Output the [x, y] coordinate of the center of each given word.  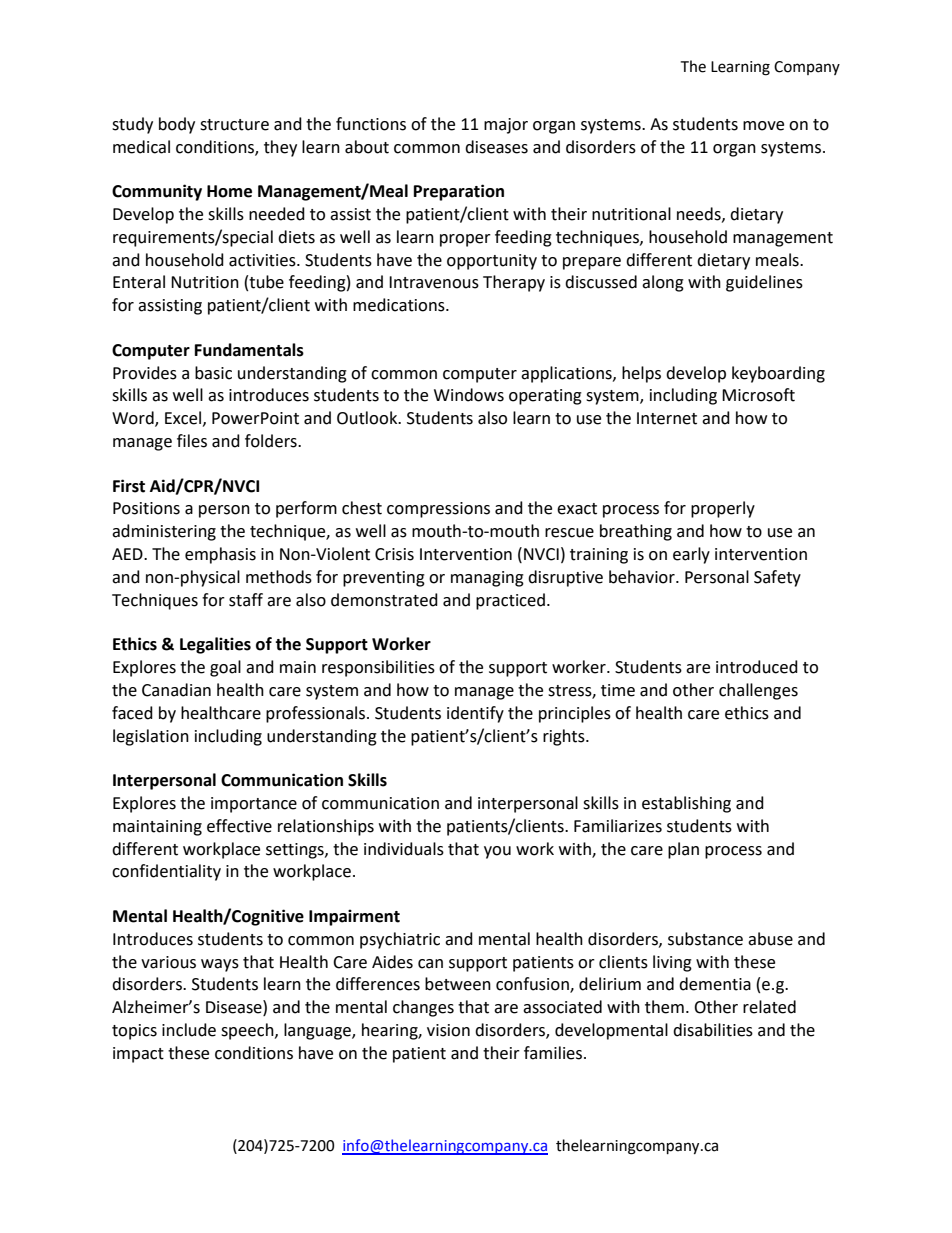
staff [246, 600]
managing [487, 579]
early [691, 555]
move [763, 126]
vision [448, 1030]
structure [234, 125]
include [189, 1030]
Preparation [459, 192]
